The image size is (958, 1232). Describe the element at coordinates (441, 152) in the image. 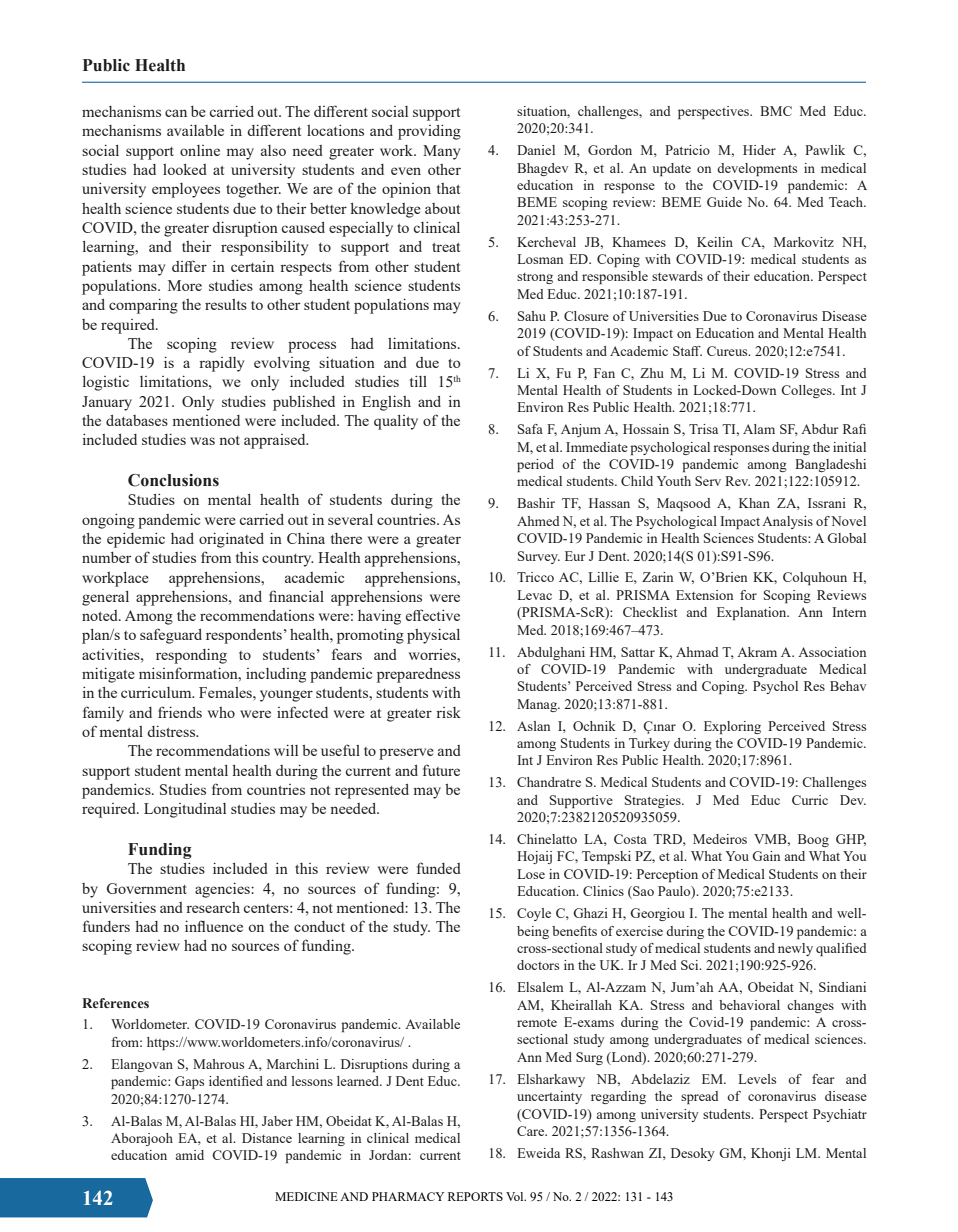

I see `Many` at that location.
